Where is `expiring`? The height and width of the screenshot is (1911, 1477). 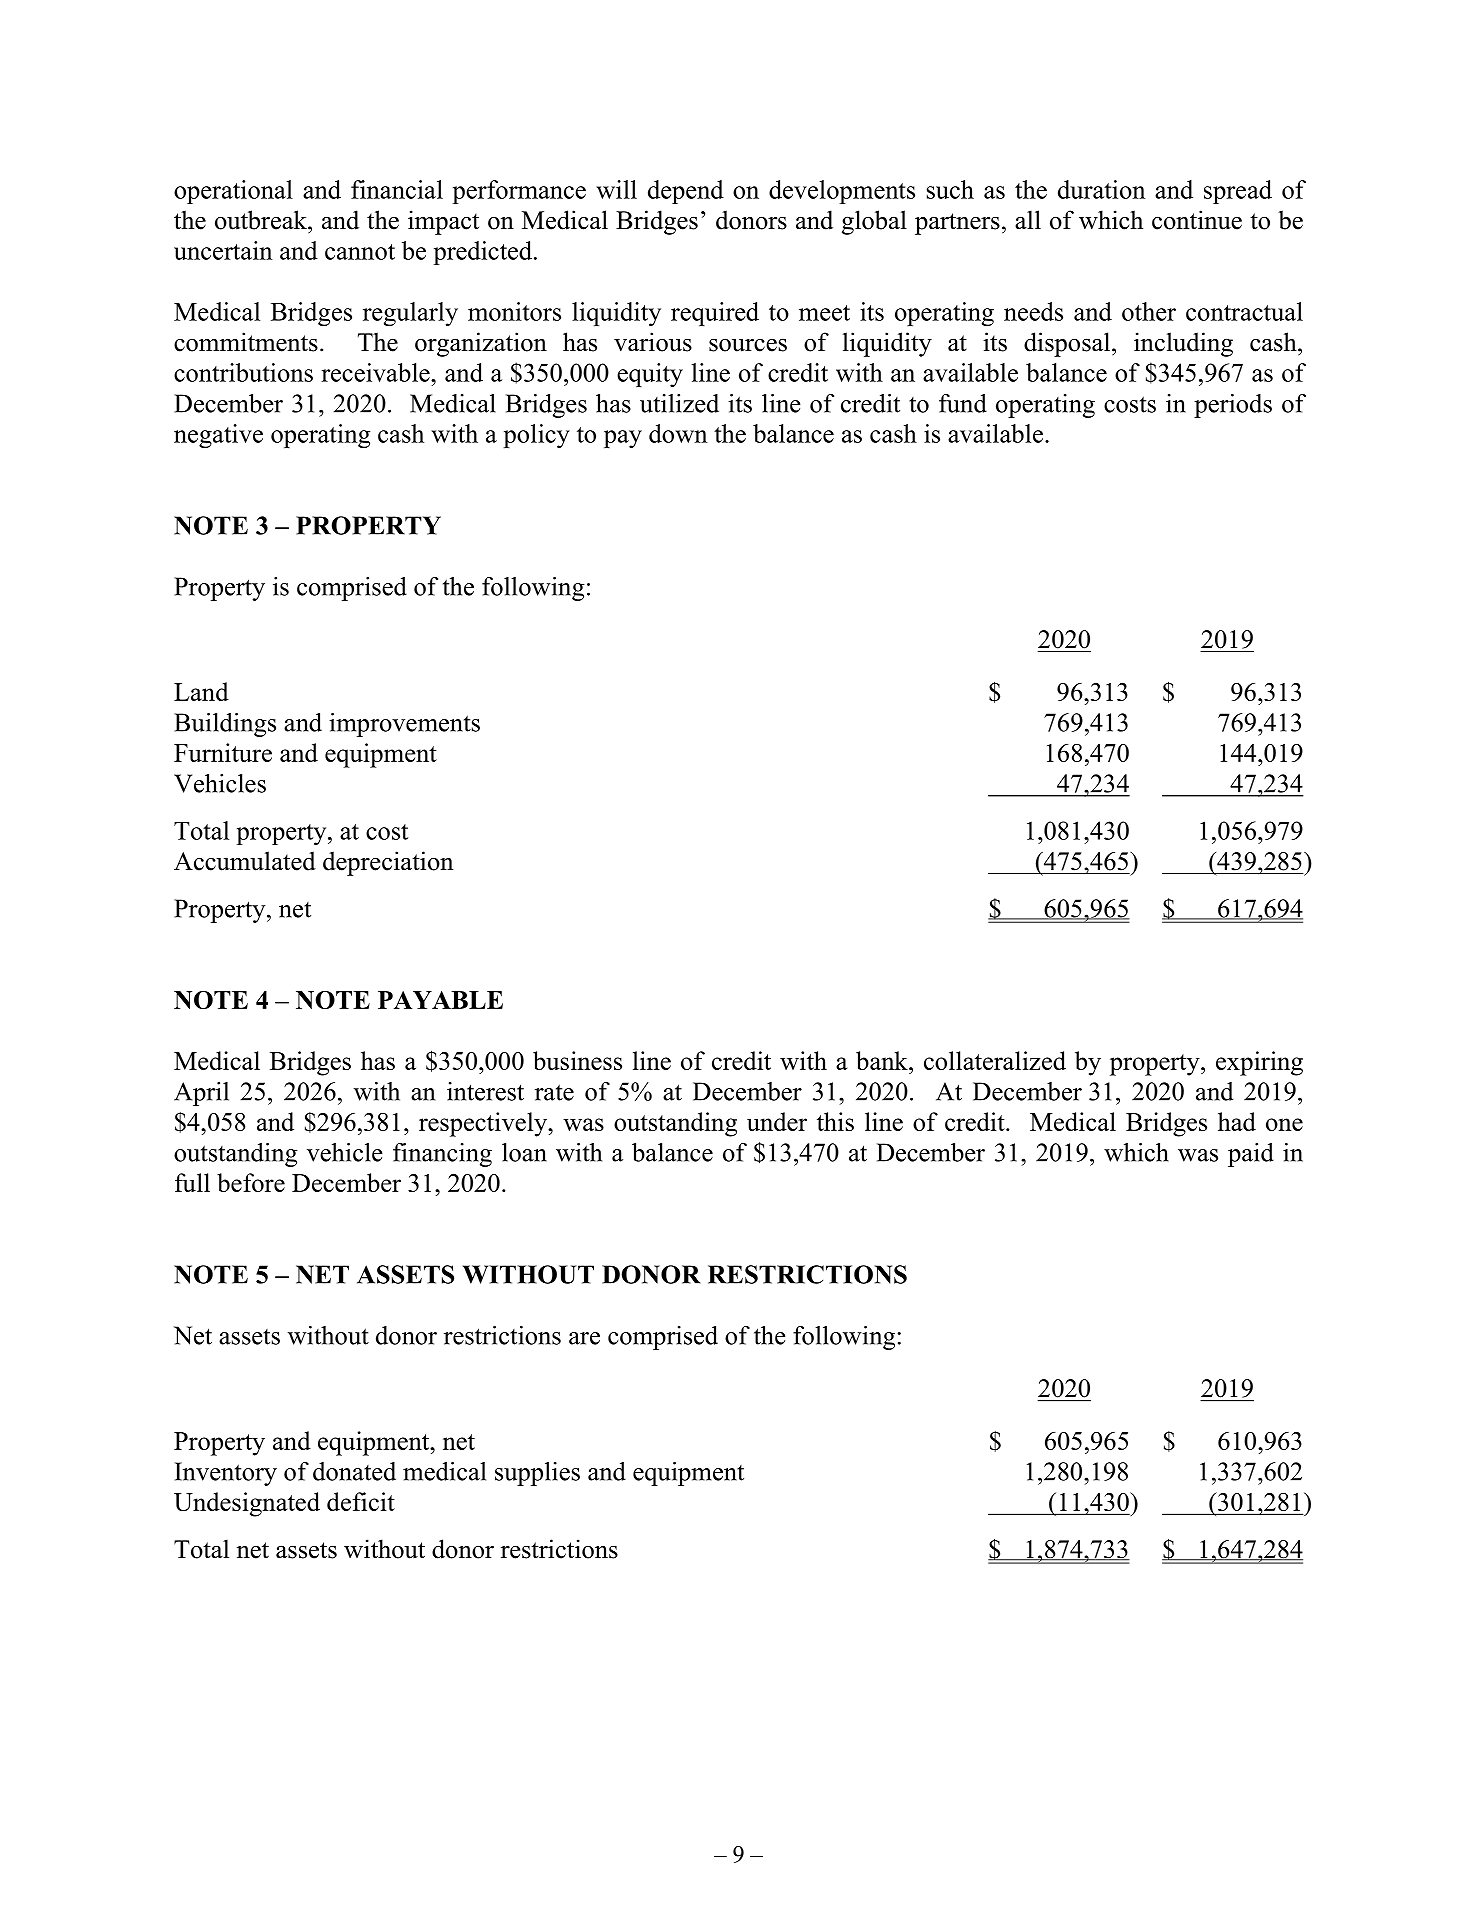
expiring is located at coordinates (1259, 1063).
